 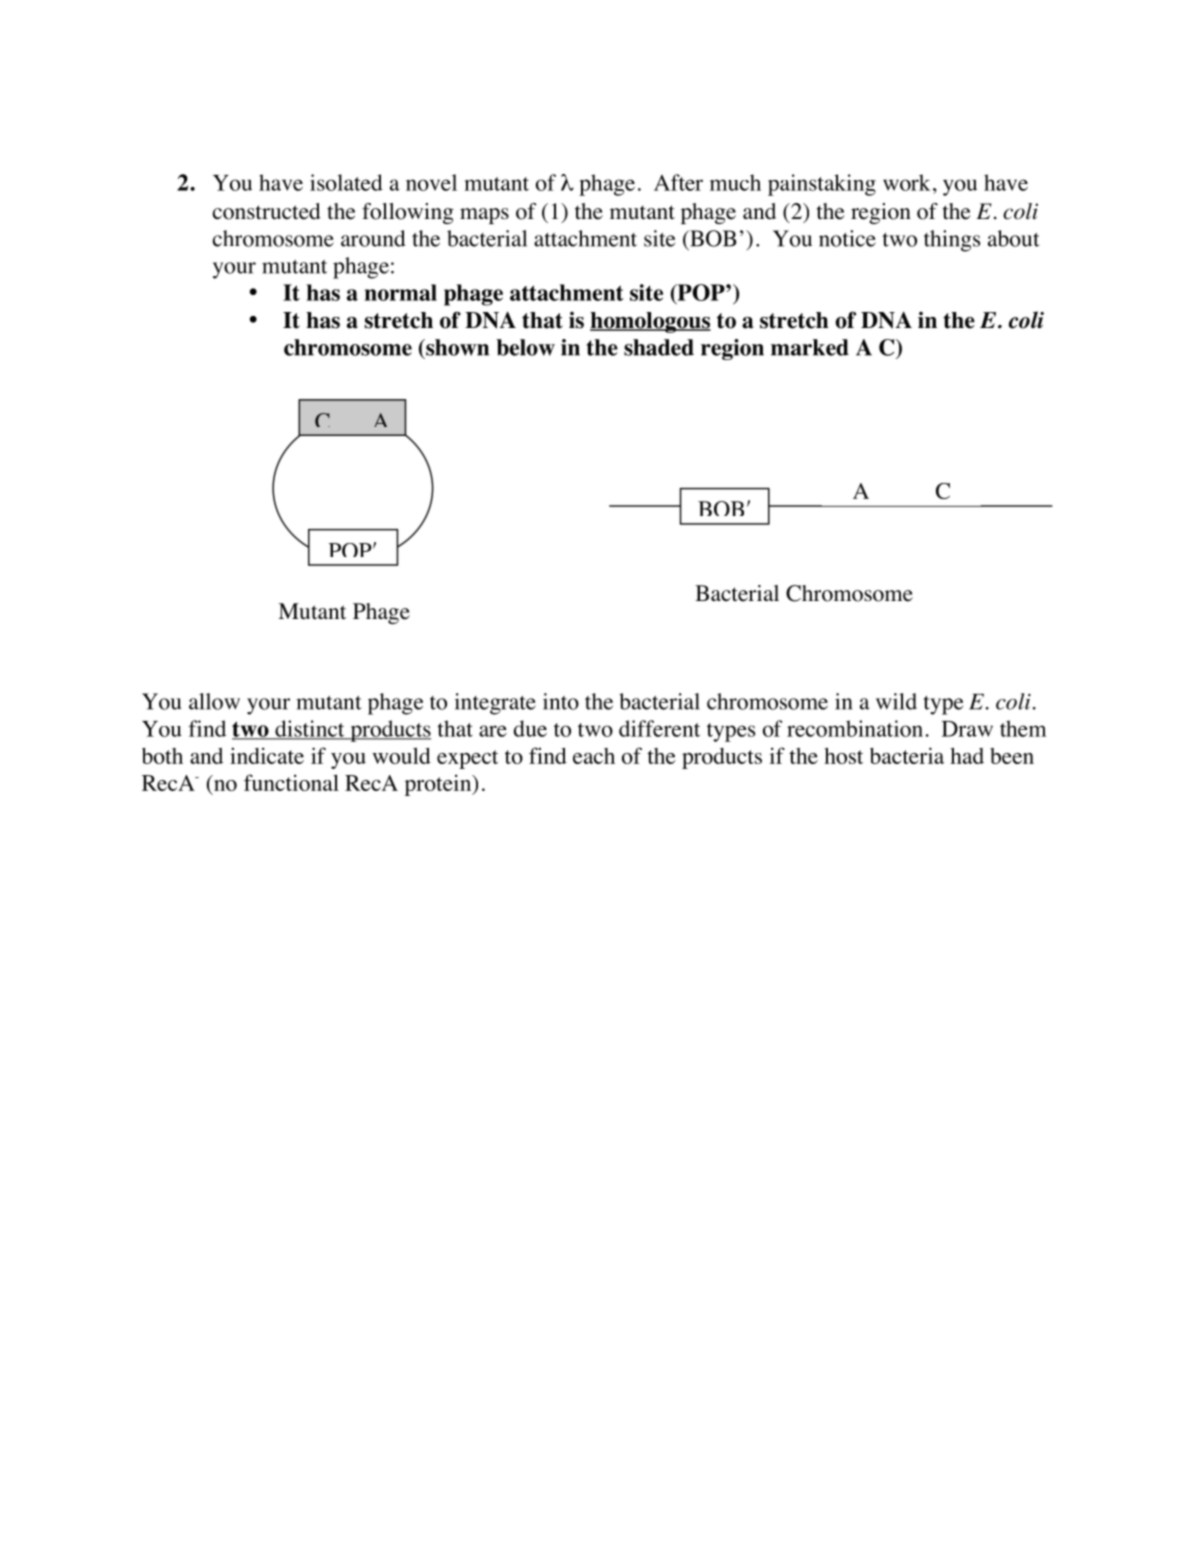 I want to click on shaded, so click(x=659, y=347).
